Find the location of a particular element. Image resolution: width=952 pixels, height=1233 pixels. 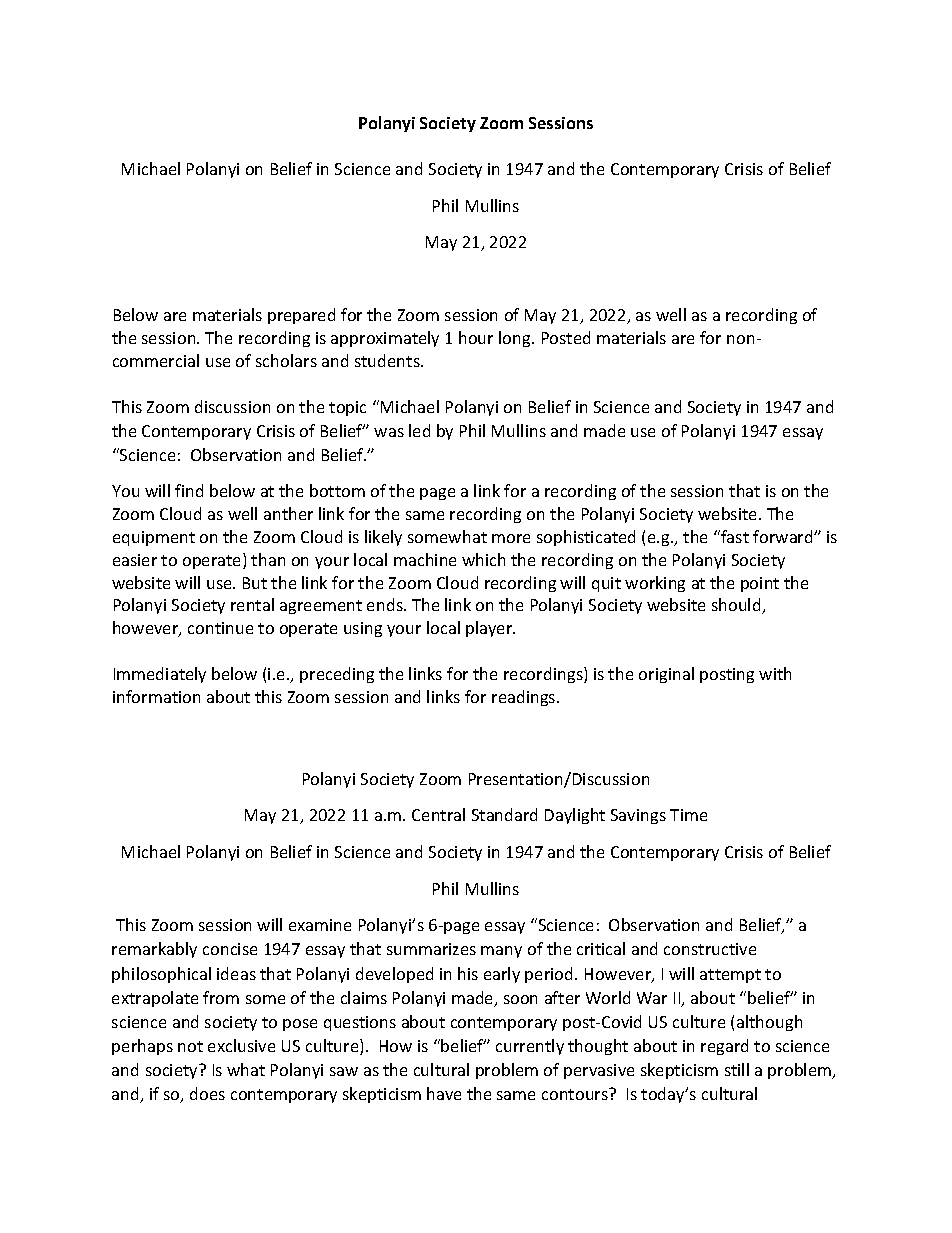

find is located at coordinates (189, 490).
